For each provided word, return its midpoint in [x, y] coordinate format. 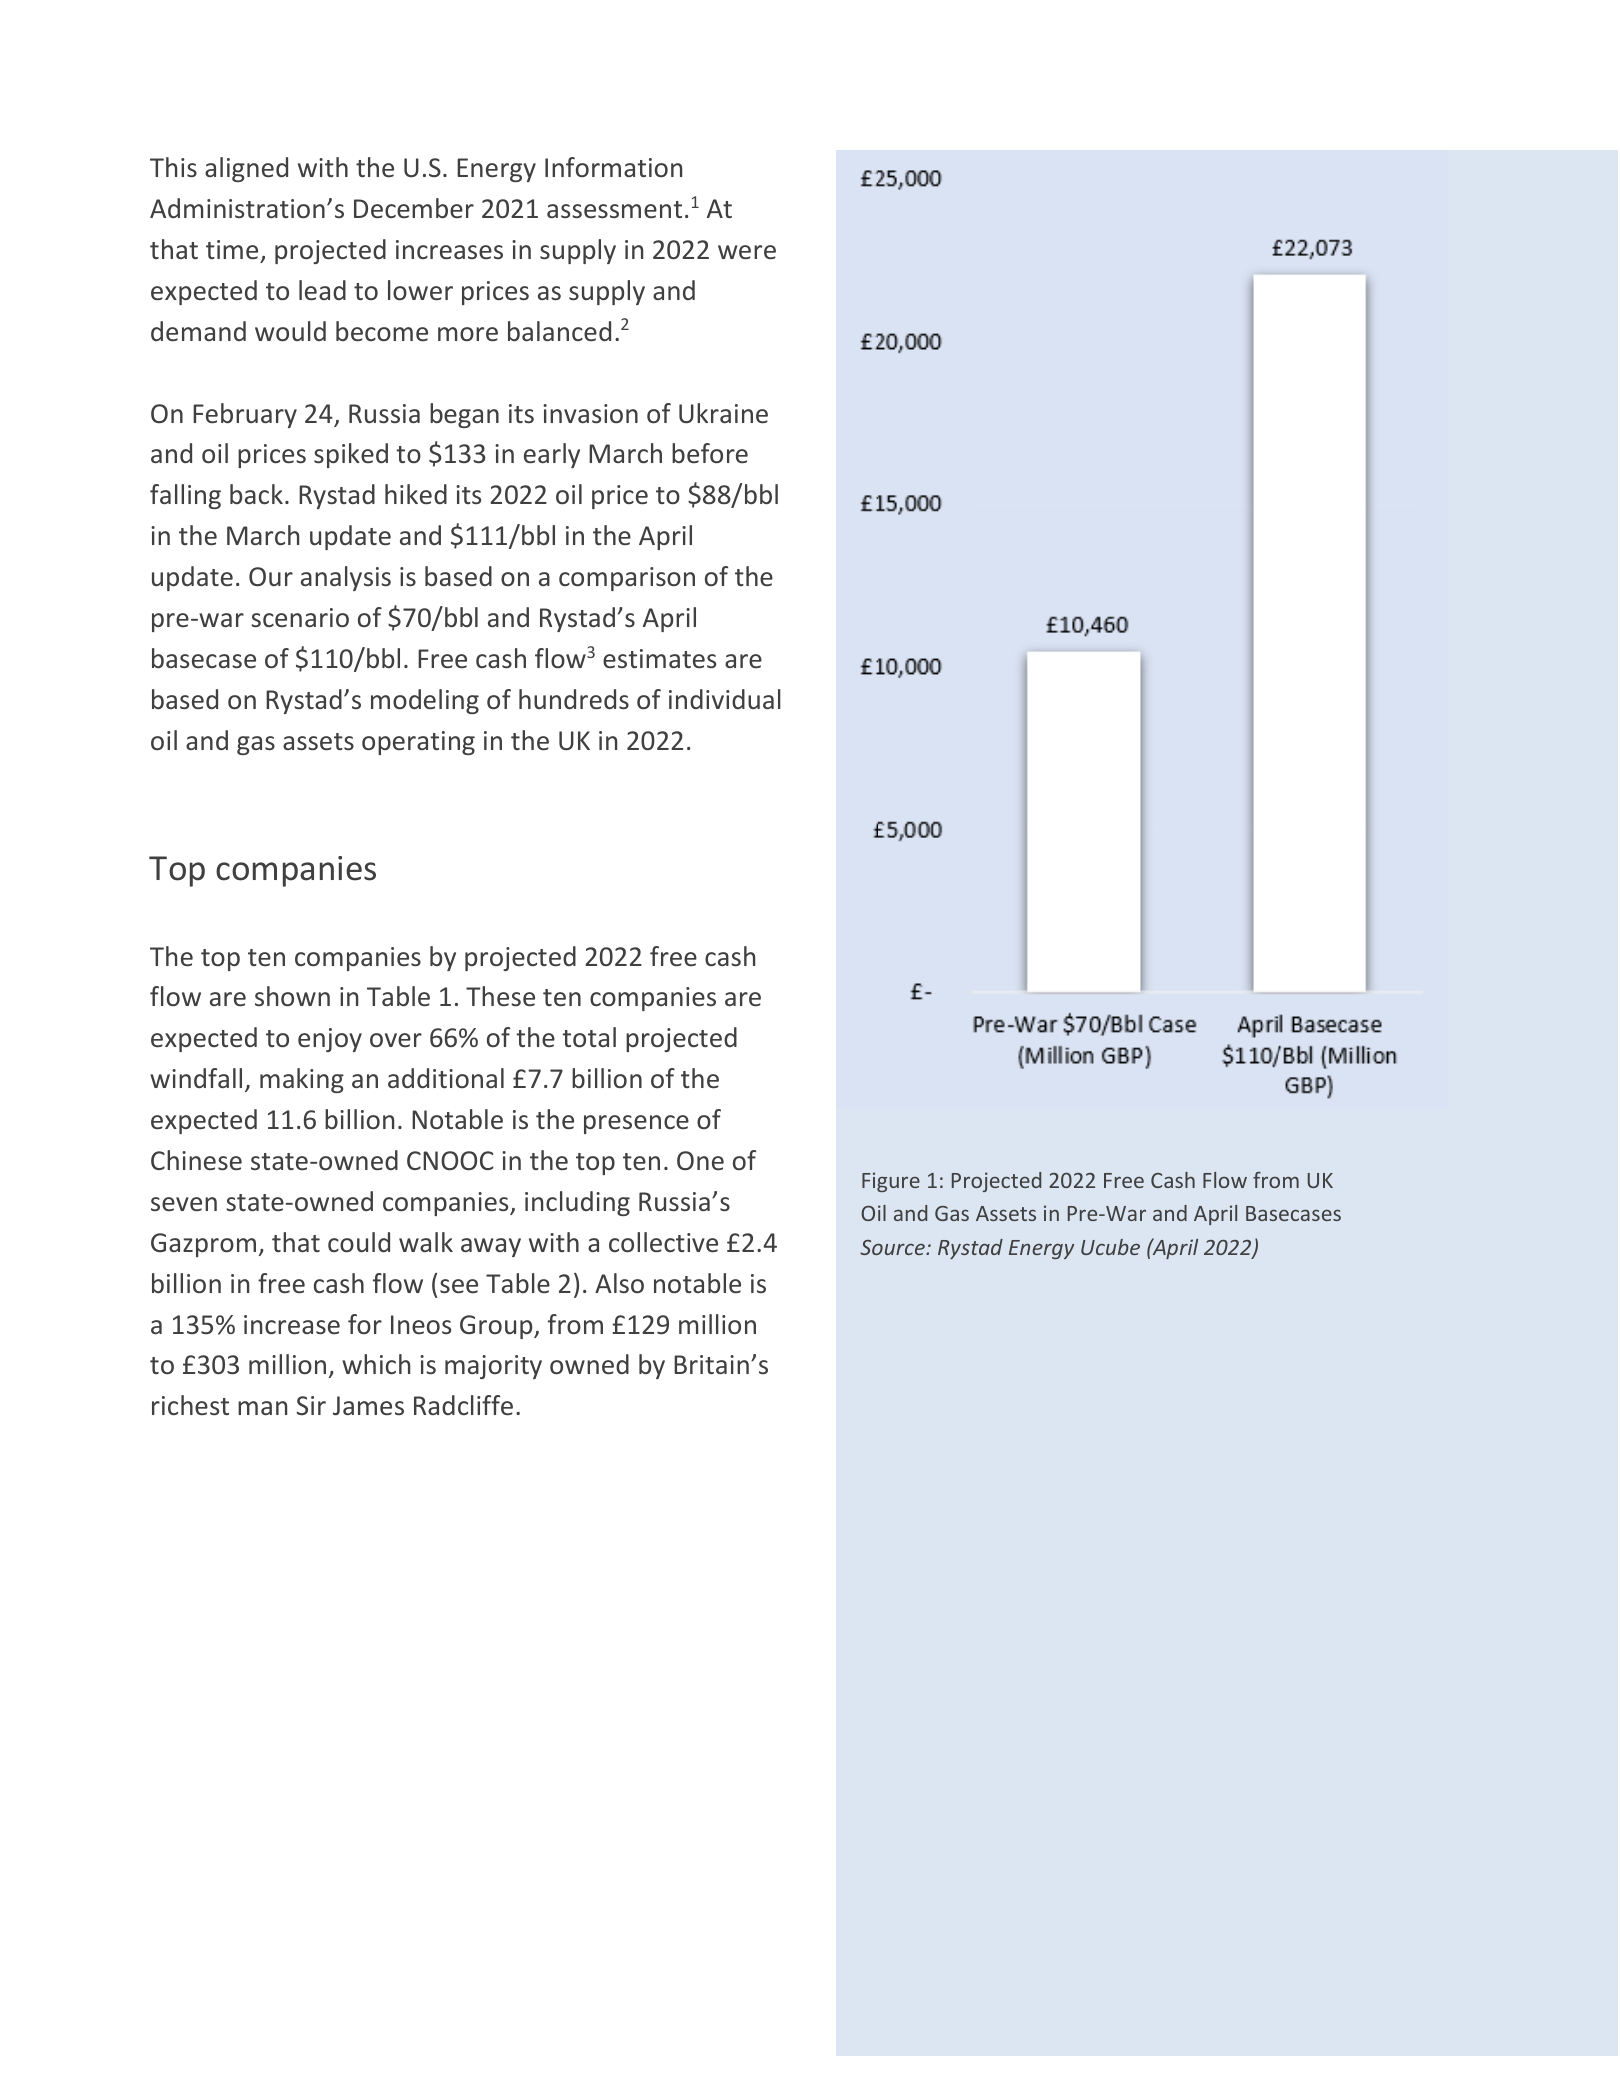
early [552, 455]
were [747, 252]
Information [613, 167]
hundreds [574, 699]
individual [725, 699]
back [256, 494]
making [302, 1080]
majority [493, 1367]
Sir [311, 1405]
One [700, 1160]
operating [418, 743]
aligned [246, 169]
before [710, 453]
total [589, 1037]
